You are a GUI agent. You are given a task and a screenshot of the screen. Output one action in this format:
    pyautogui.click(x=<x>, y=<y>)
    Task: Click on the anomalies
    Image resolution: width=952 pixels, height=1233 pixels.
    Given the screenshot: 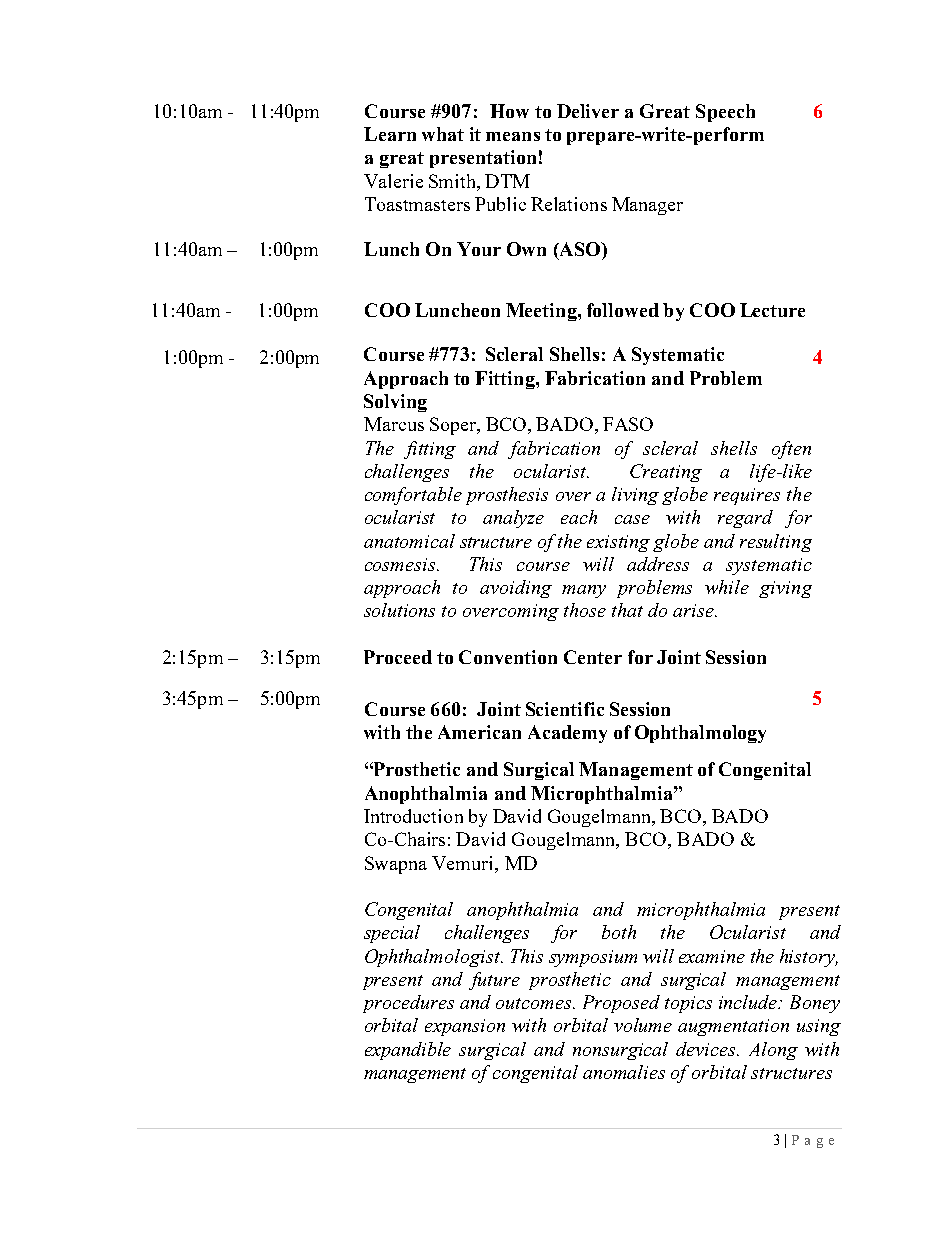 What is the action you would take?
    pyautogui.click(x=624, y=1072)
